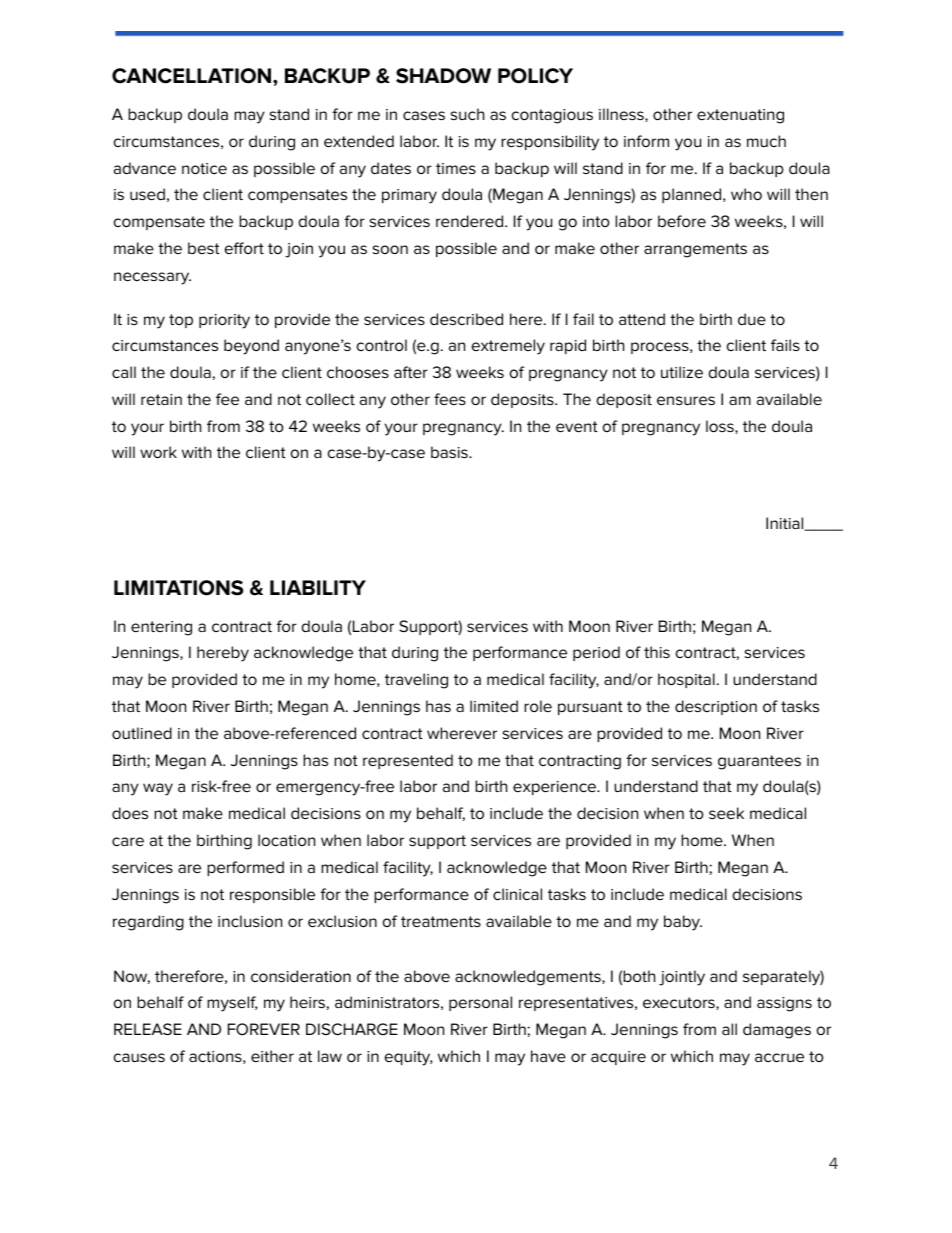 Image resolution: width=952 pixels, height=1233 pixels. Describe the element at coordinates (193, 76) in the screenshot. I see `CANCELLATION` at that location.
